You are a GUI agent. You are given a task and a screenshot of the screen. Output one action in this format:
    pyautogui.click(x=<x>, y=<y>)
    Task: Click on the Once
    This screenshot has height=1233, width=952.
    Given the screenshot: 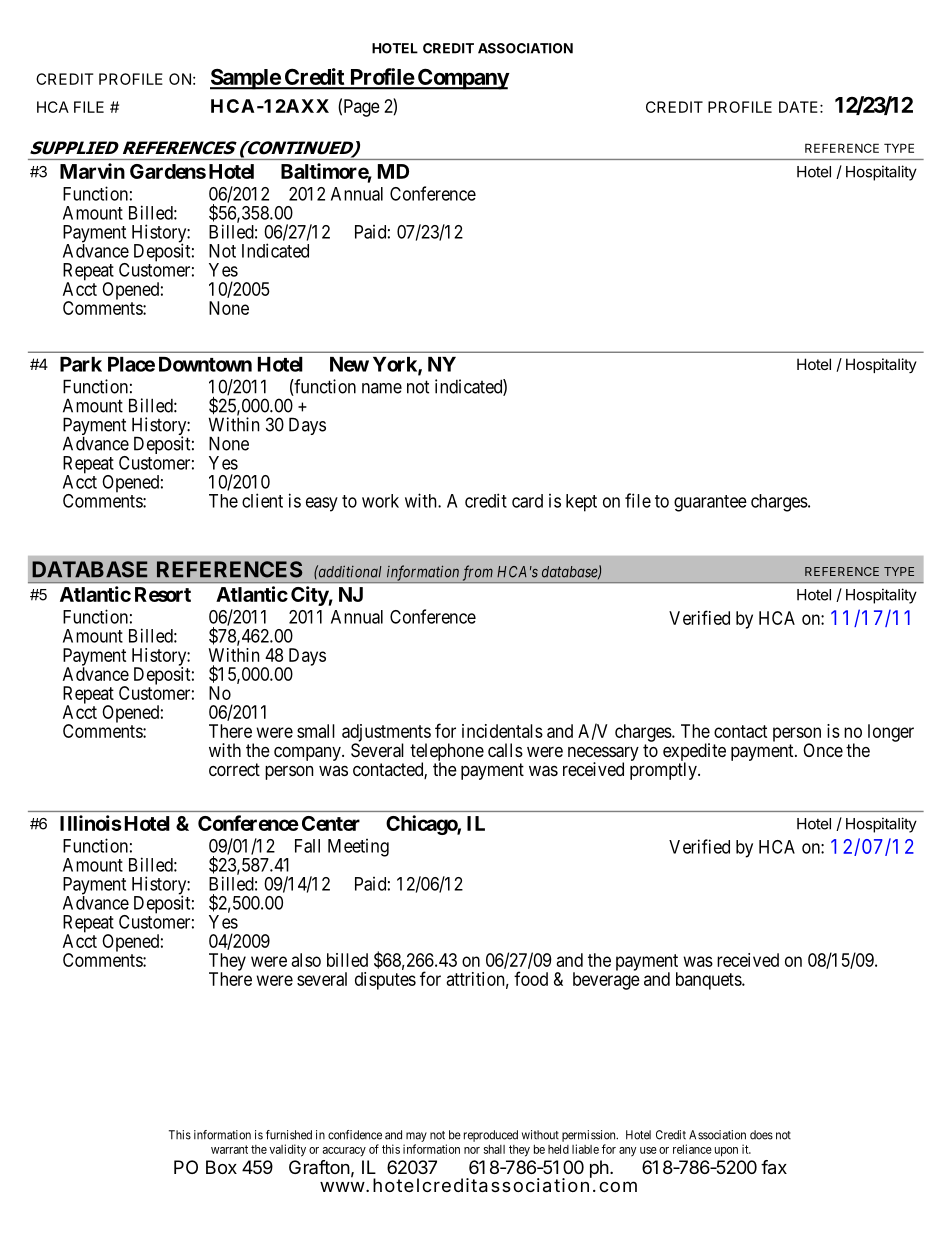 What is the action you would take?
    pyautogui.click(x=823, y=750)
